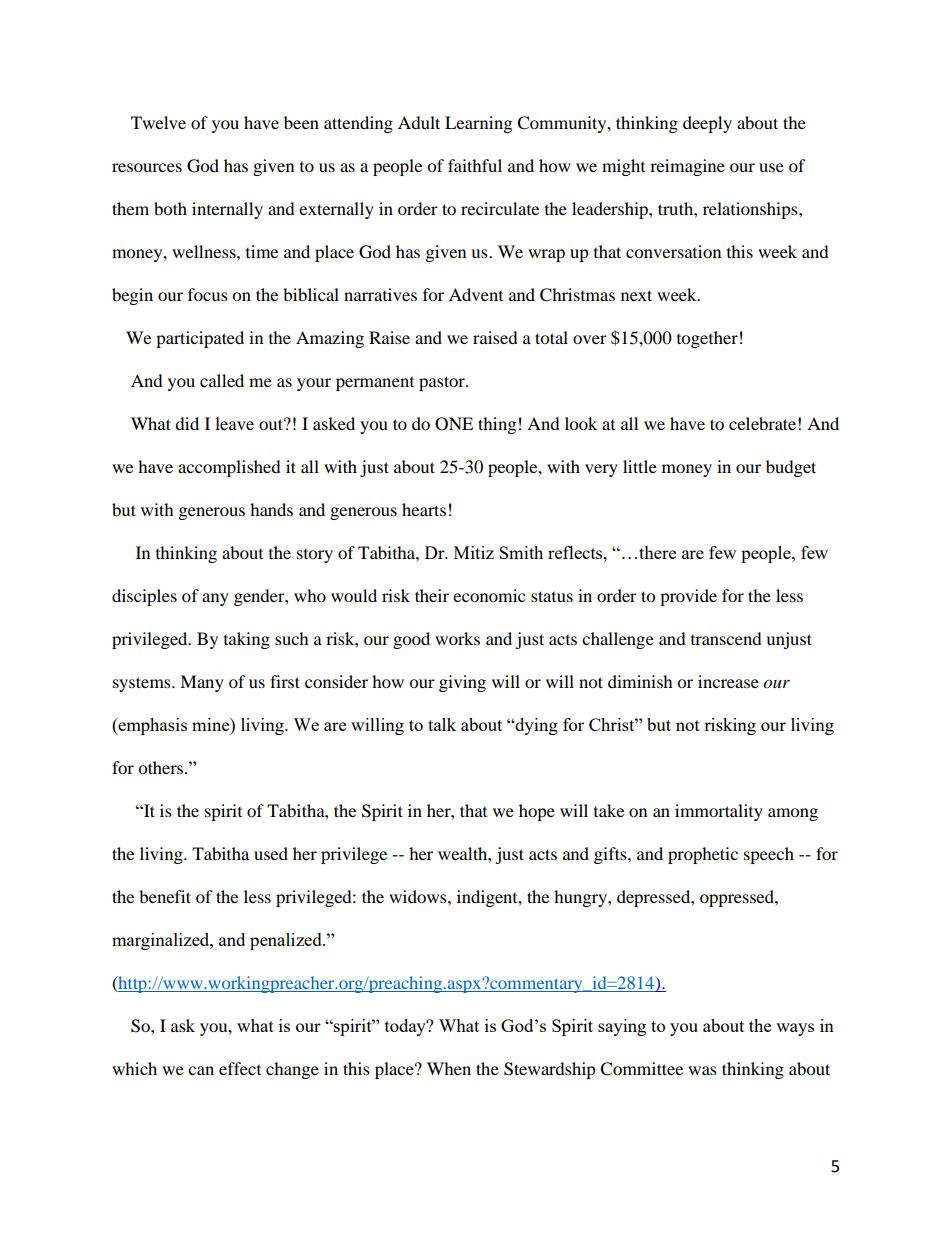 This image has height=1233, width=952. Describe the element at coordinates (201, 1070) in the image. I see `can` at that location.
